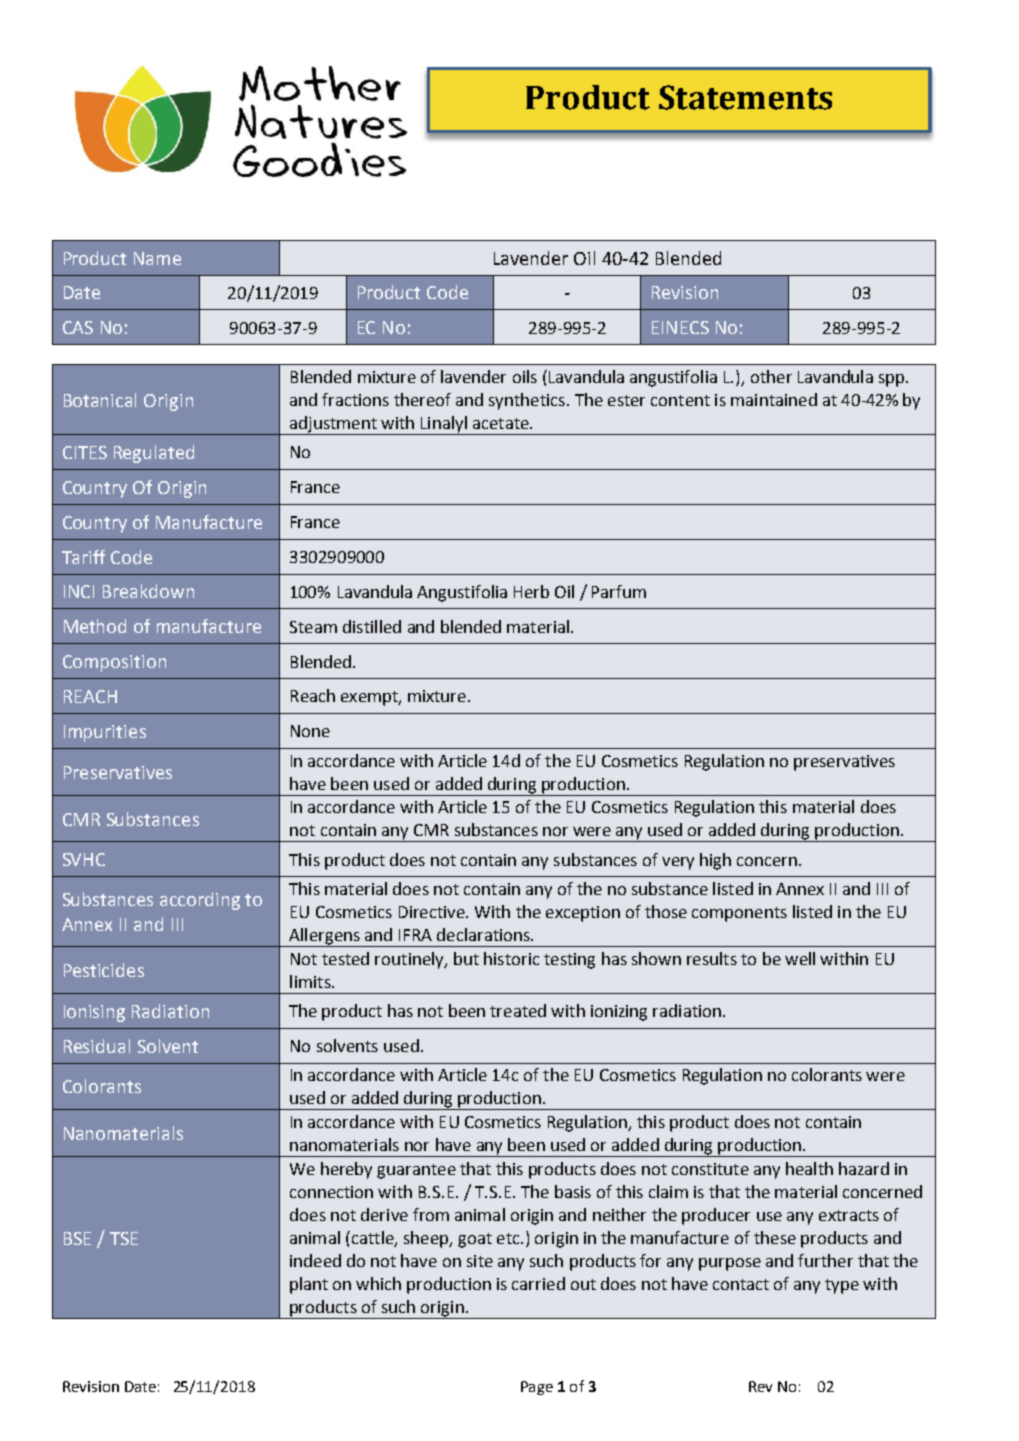 The height and width of the document is (1441, 1019). I want to click on Statements, so click(745, 97).
